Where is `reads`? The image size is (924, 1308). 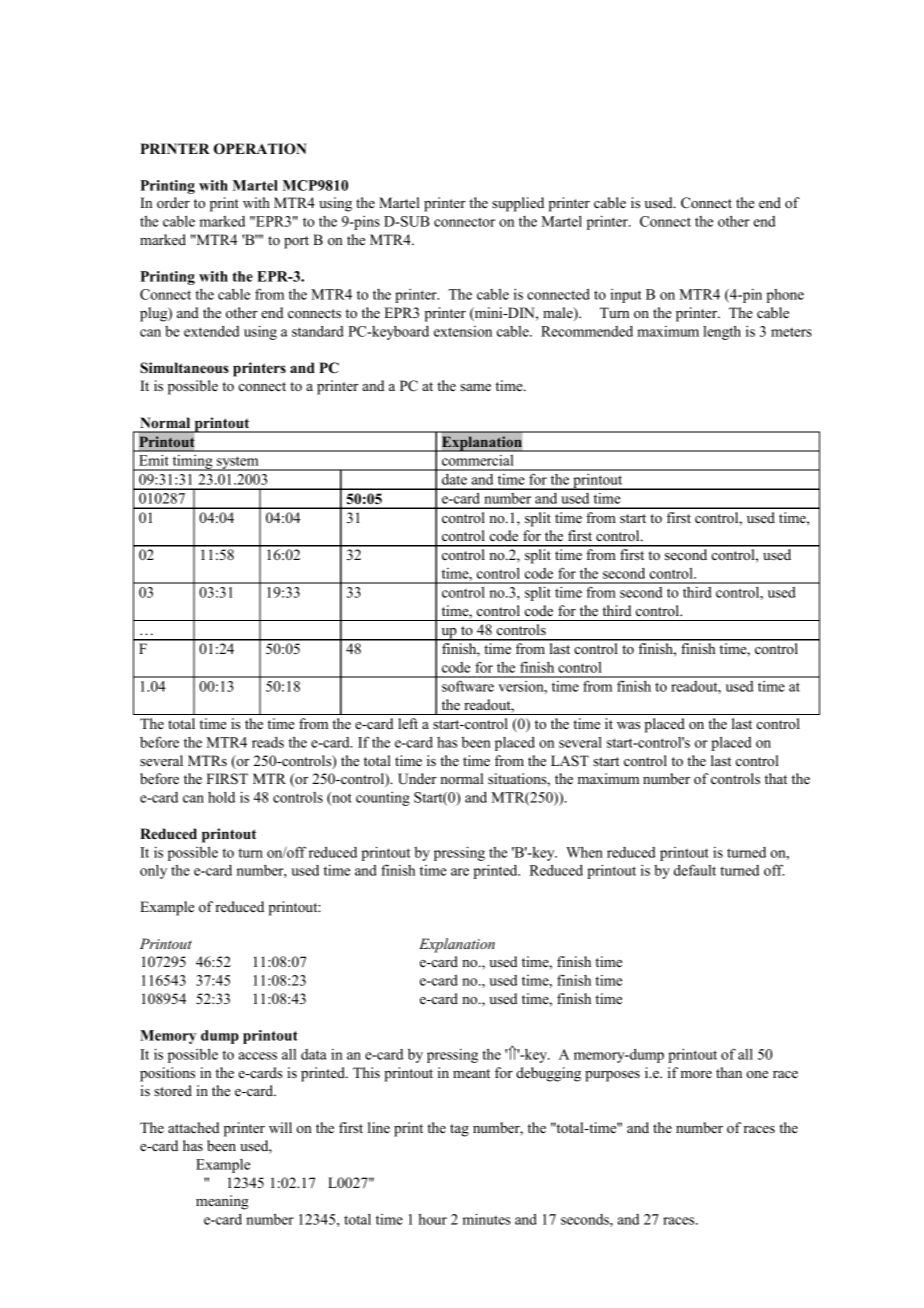
reads is located at coordinates (268, 742).
